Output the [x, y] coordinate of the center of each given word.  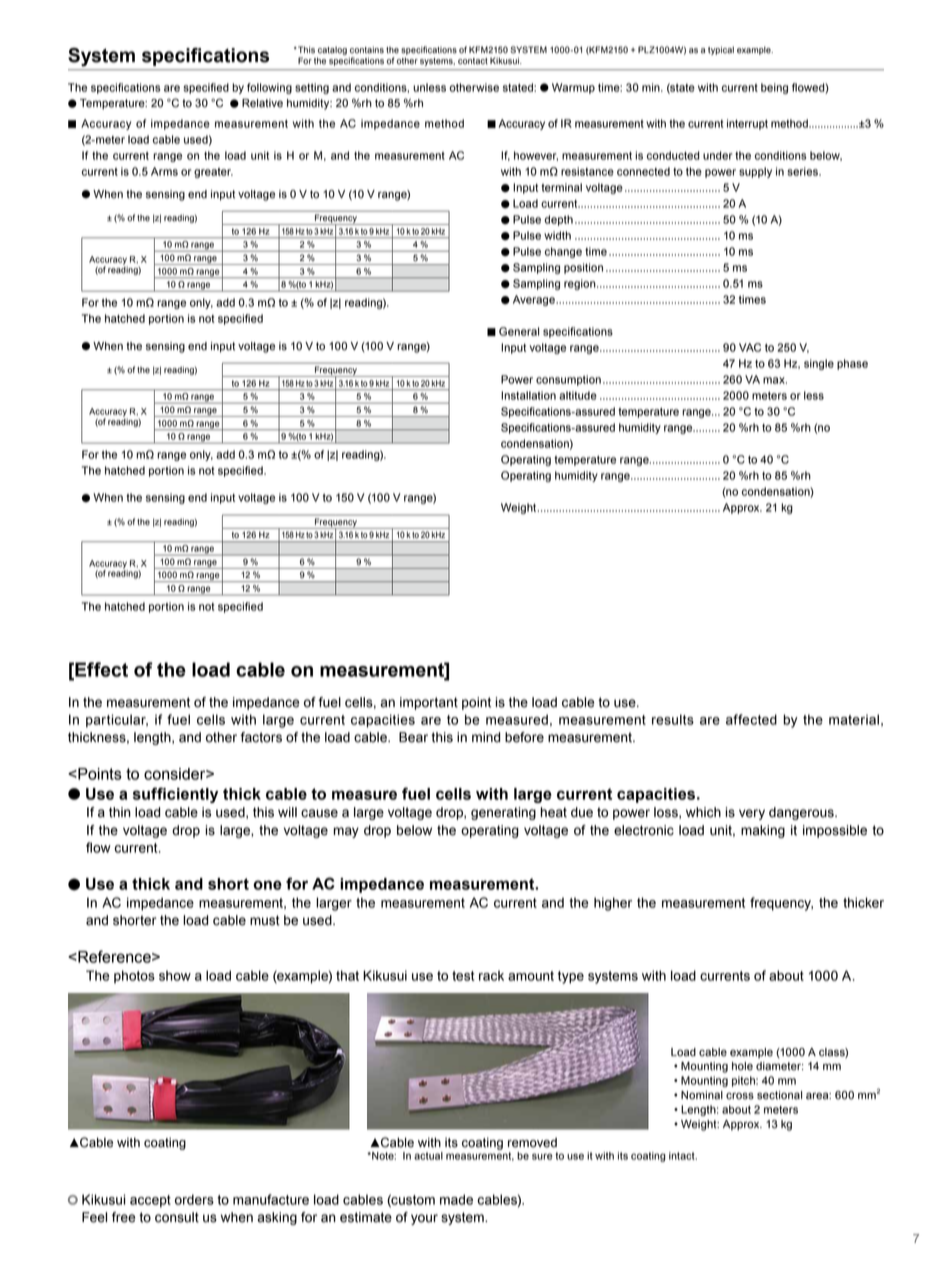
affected [751, 719]
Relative [262, 103]
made [456, 1199]
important [429, 703]
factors [261, 737]
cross [740, 1096]
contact [473, 61]
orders [194, 1199]
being [774, 88]
